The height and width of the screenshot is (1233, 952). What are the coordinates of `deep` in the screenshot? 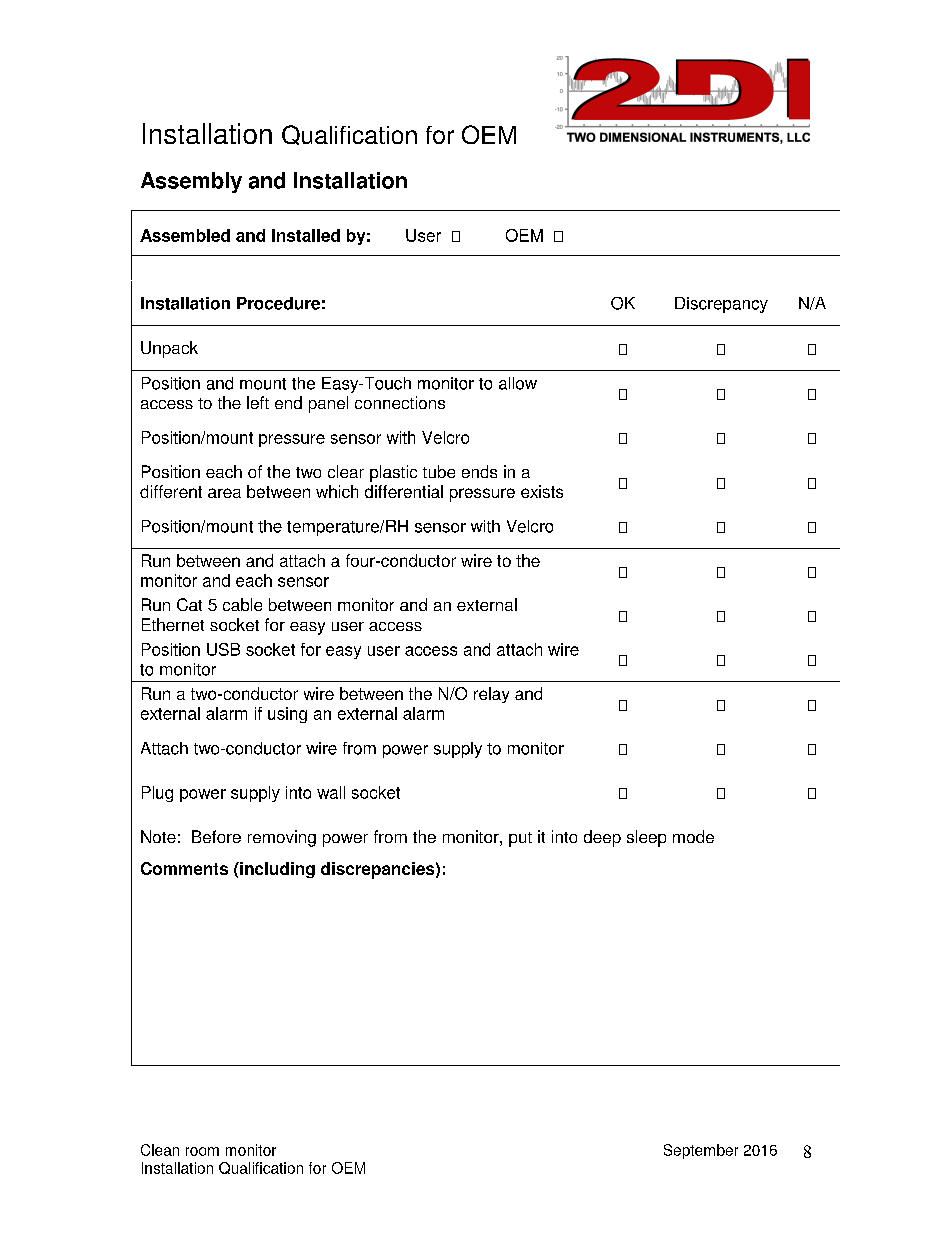 It's located at (602, 838).
